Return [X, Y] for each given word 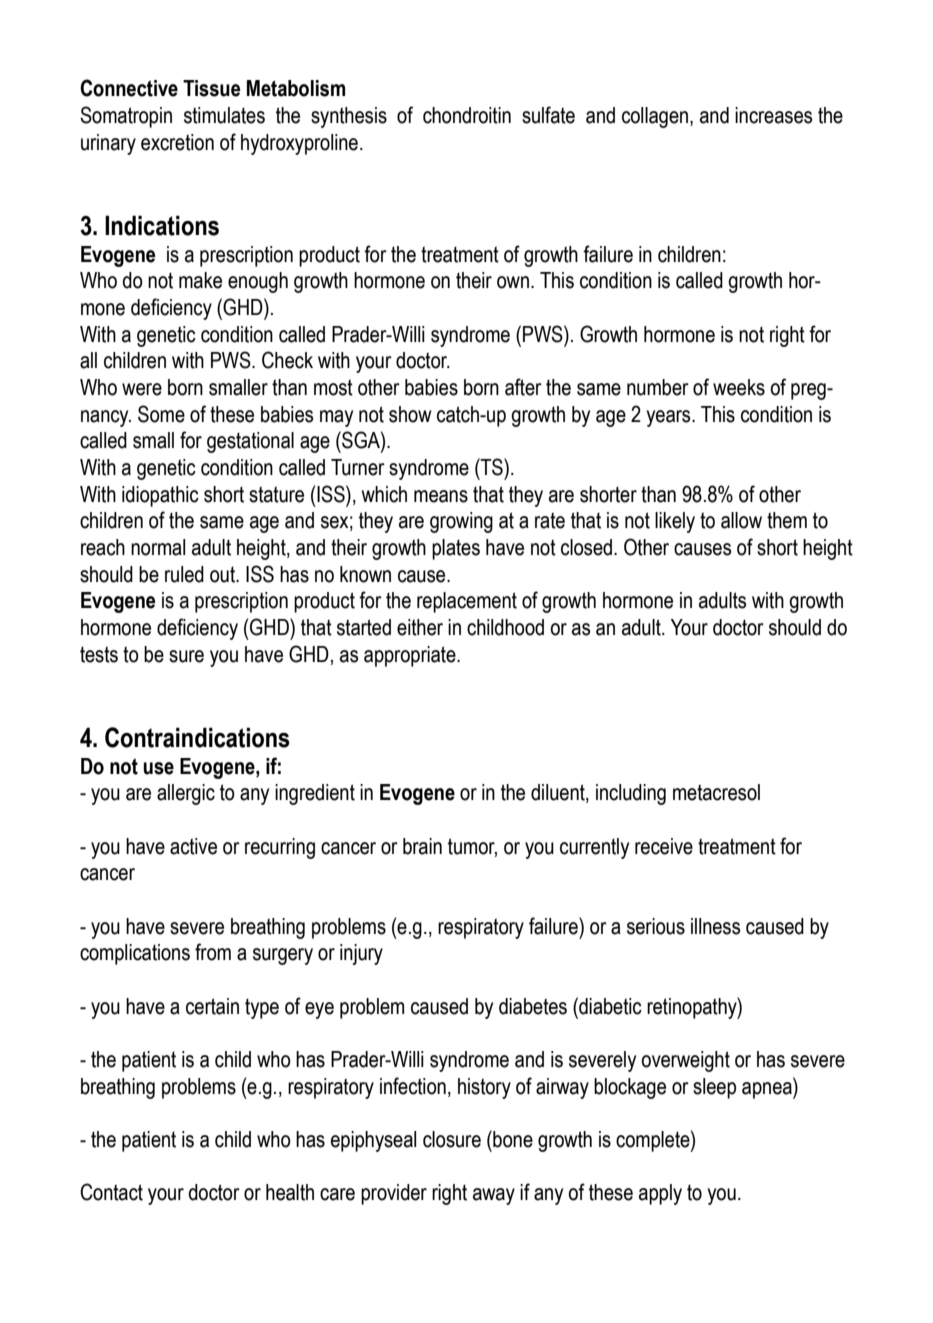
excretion [177, 142]
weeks [739, 387]
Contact [111, 1192]
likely [675, 522]
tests [99, 654]
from [213, 952]
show [410, 414]
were [142, 389]
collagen [655, 117]
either [420, 627]
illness [715, 926]
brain [422, 846]
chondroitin [467, 115]
